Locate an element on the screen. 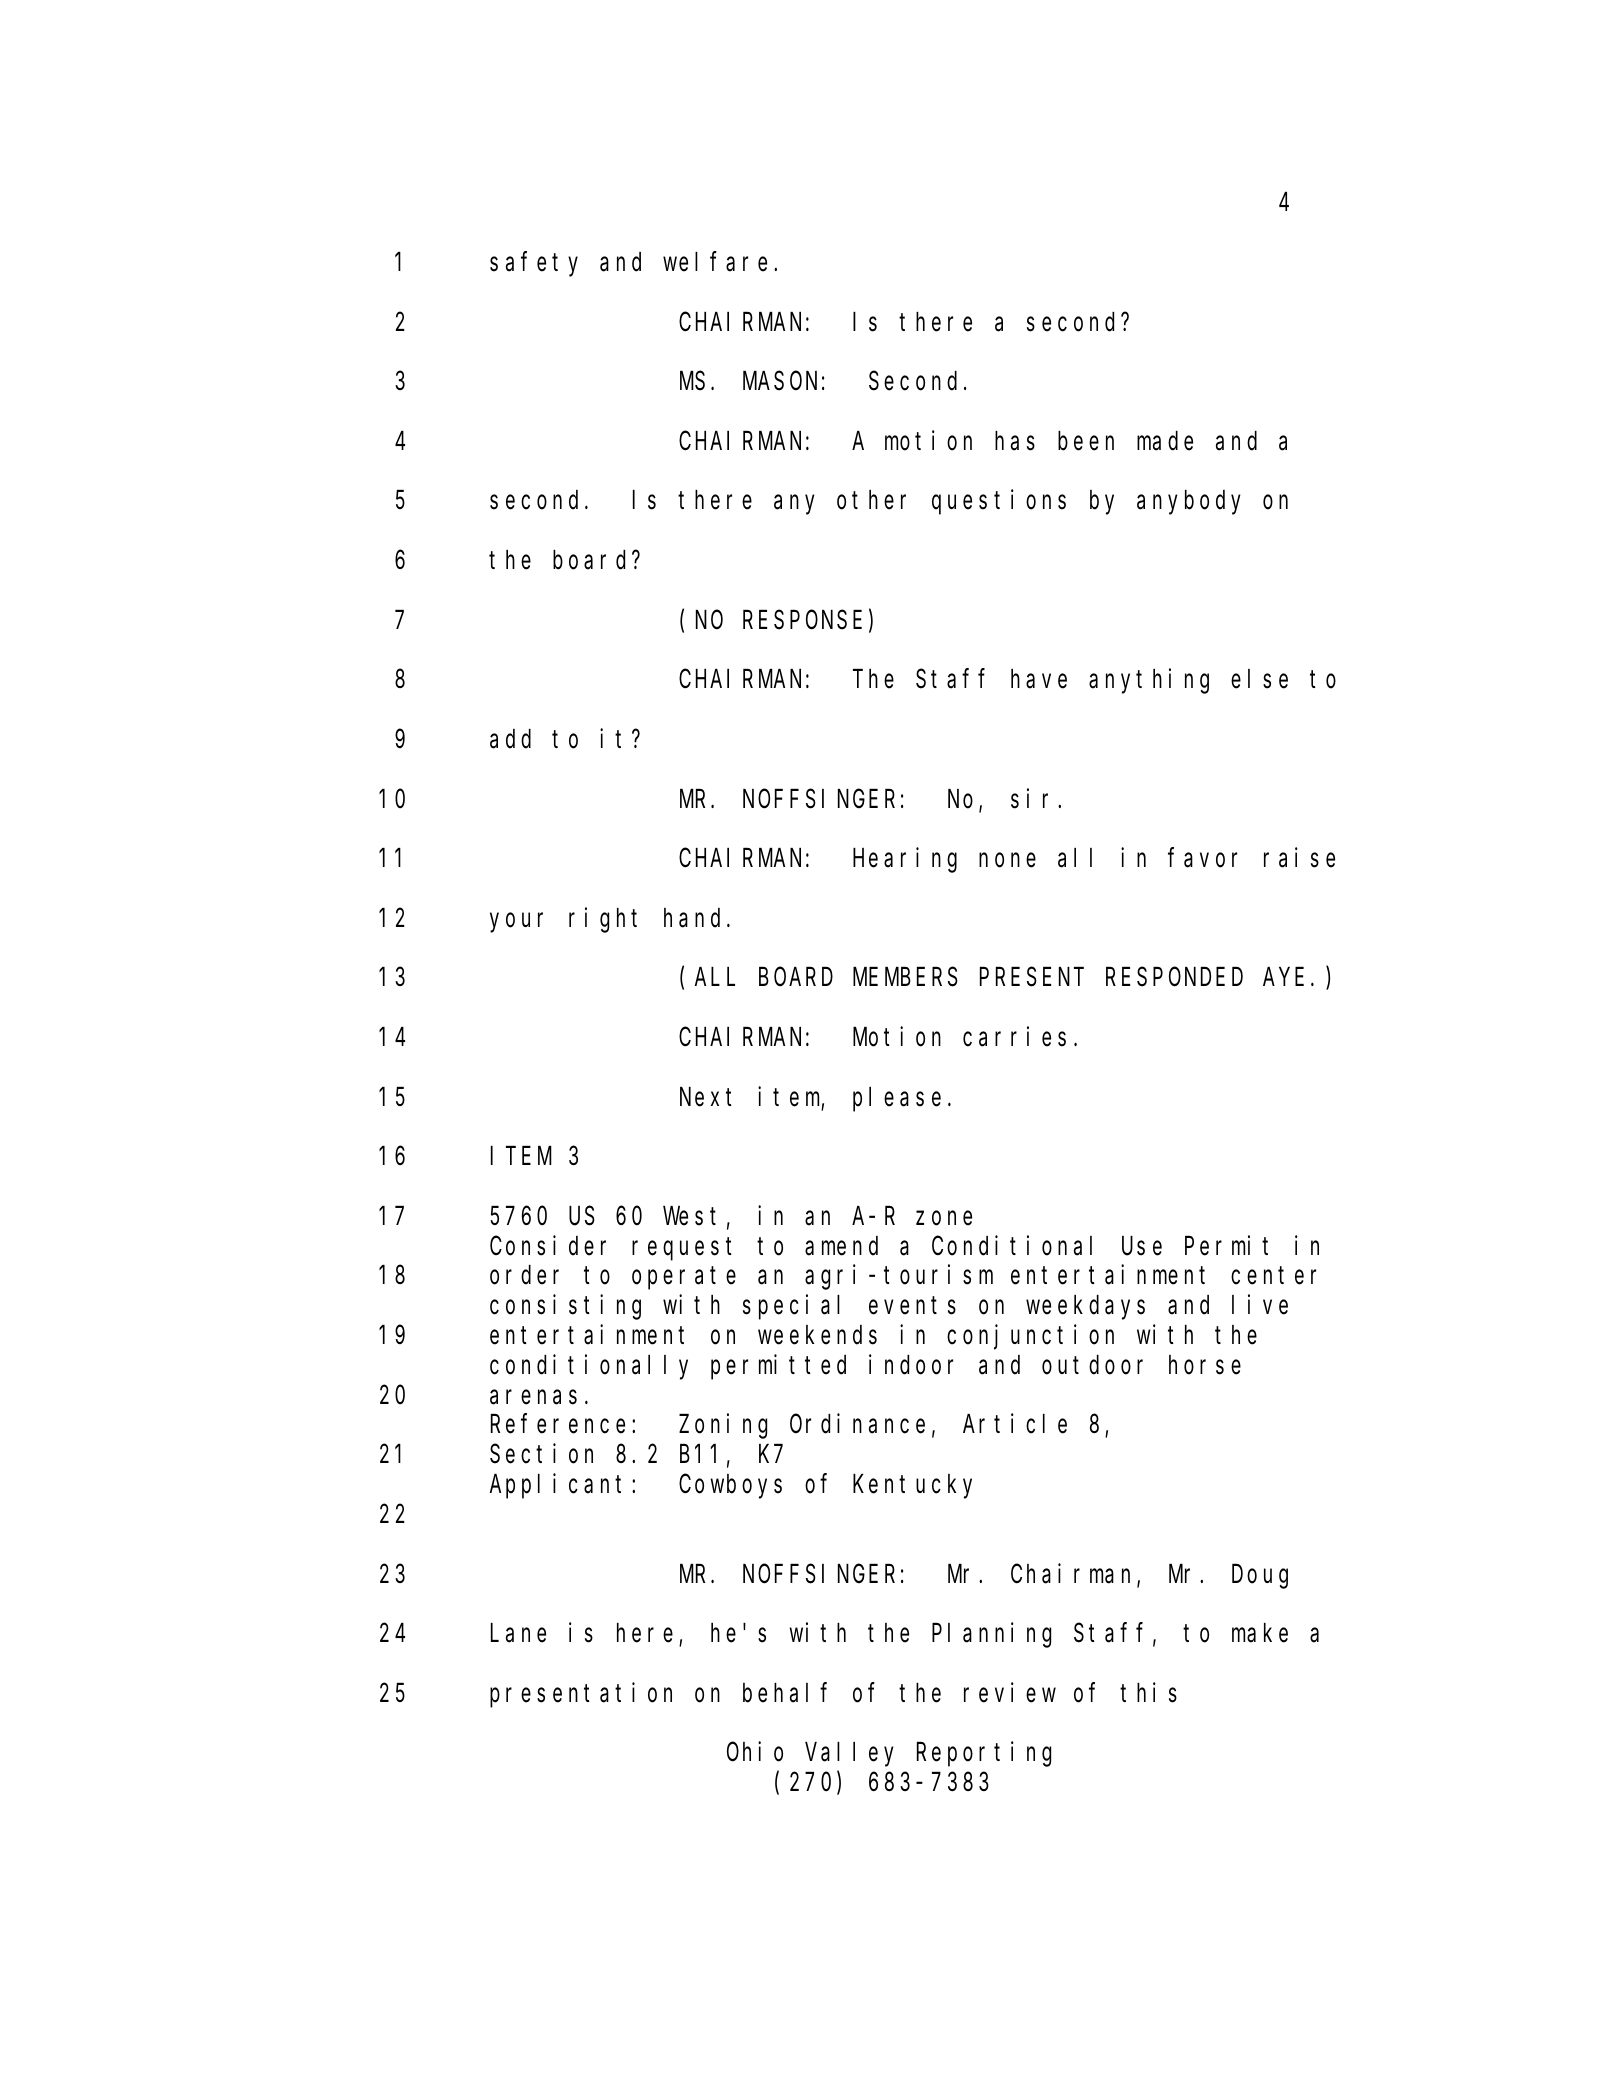 This screenshot has width=1610, height=2084. has is located at coordinates (1015, 441).
